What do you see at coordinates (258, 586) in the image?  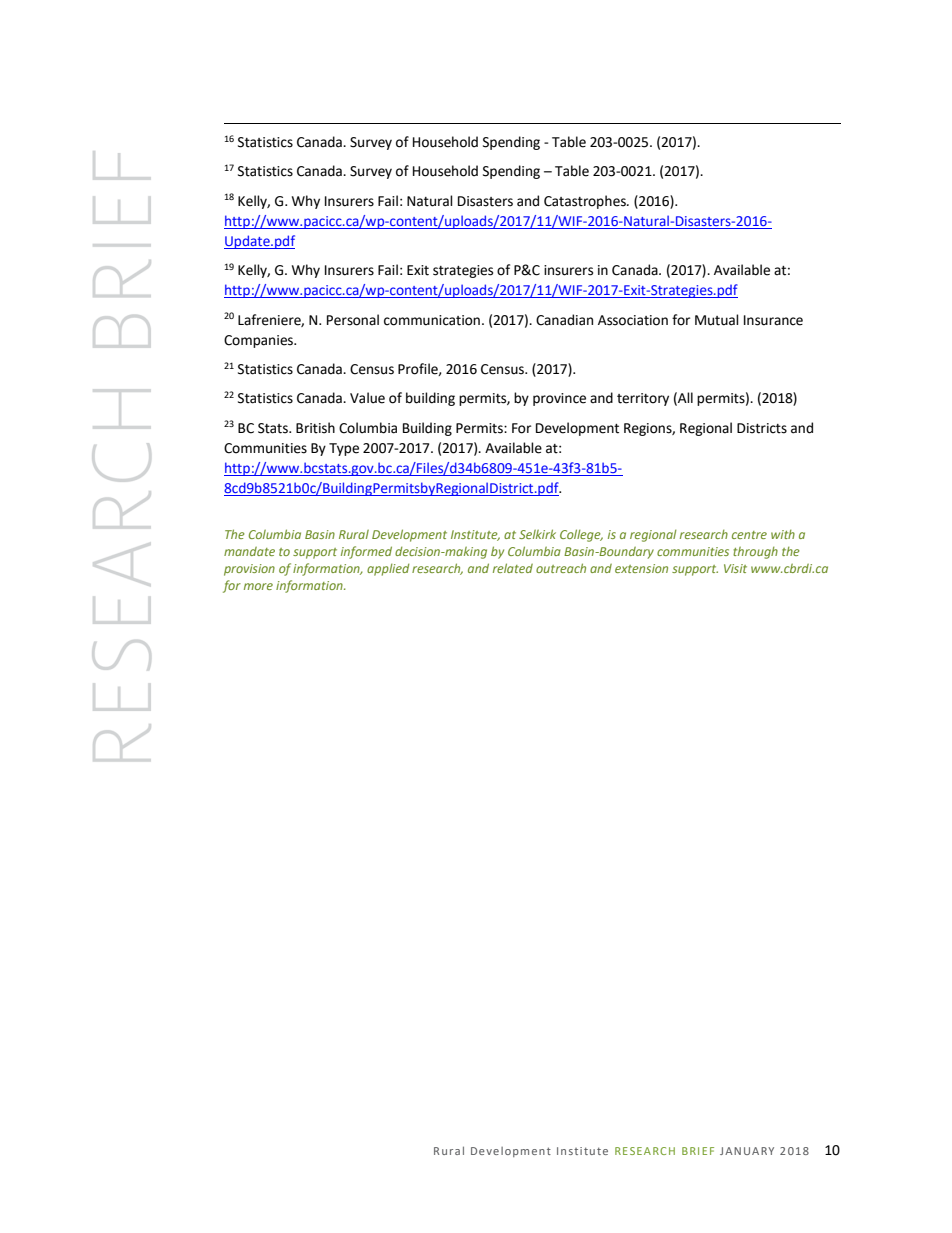 I see `more` at bounding box center [258, 586].
